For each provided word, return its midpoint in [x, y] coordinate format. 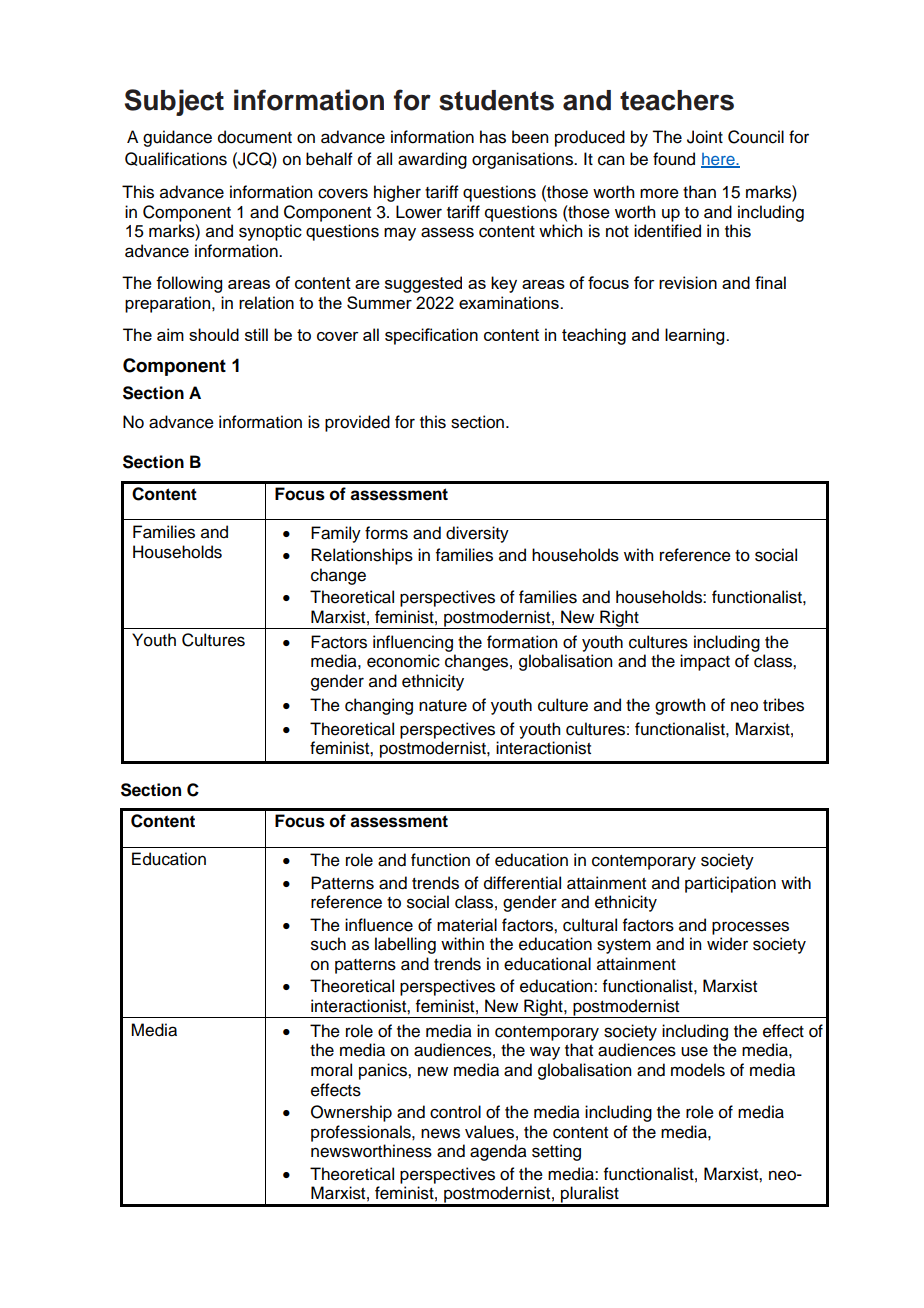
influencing [413, 643]
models [698, 1070]
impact [705, 662]
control [455, 1112]
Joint [705, 137]
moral [331, 1070]
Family [336, 534]
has [493, 137]
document [255, 137]
